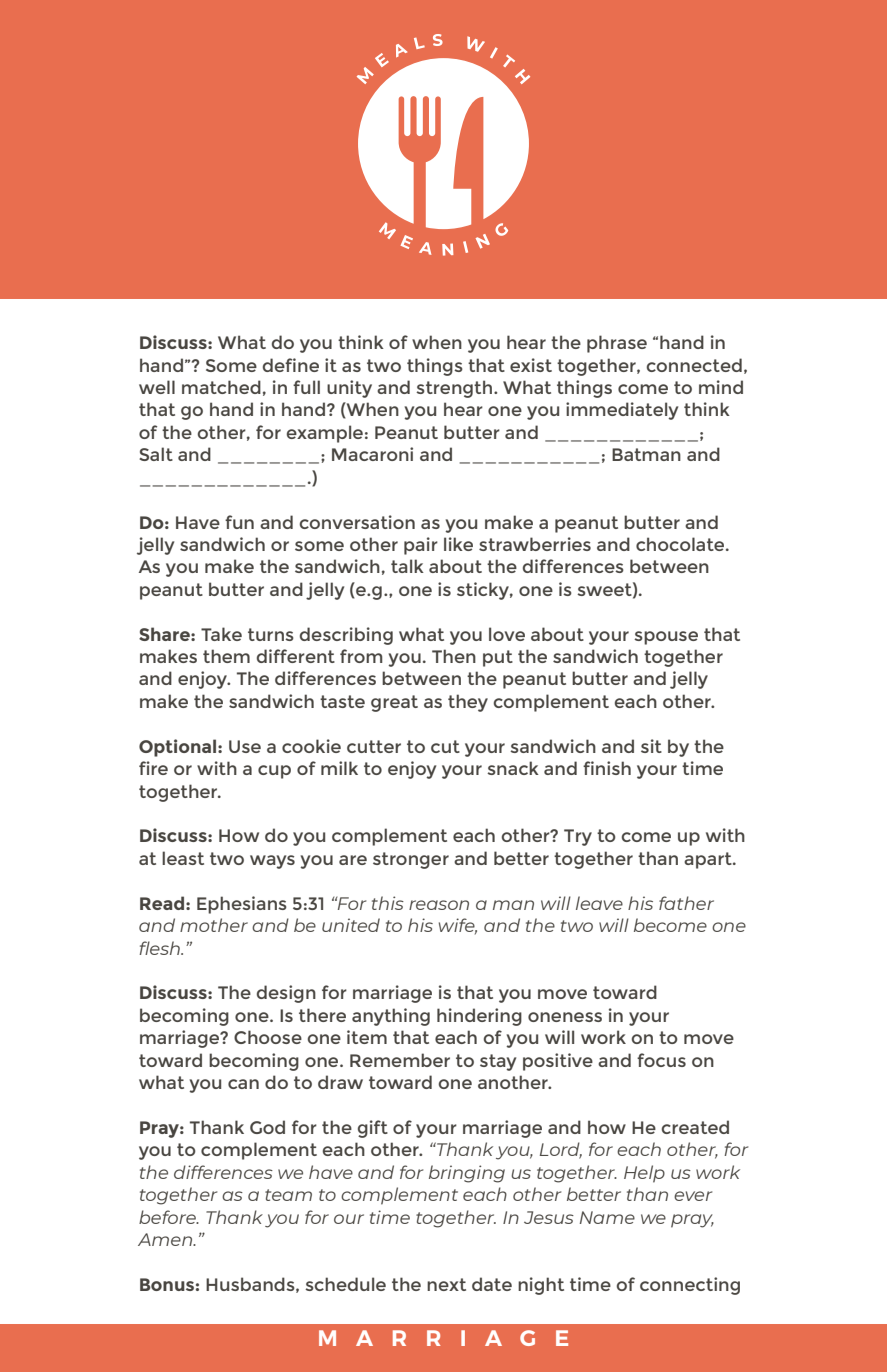 The height and width of the screenshot is (1372, 887). Describe the element at coordinates (166, 1239) in the screenshot. I see `Amen` at that location.
